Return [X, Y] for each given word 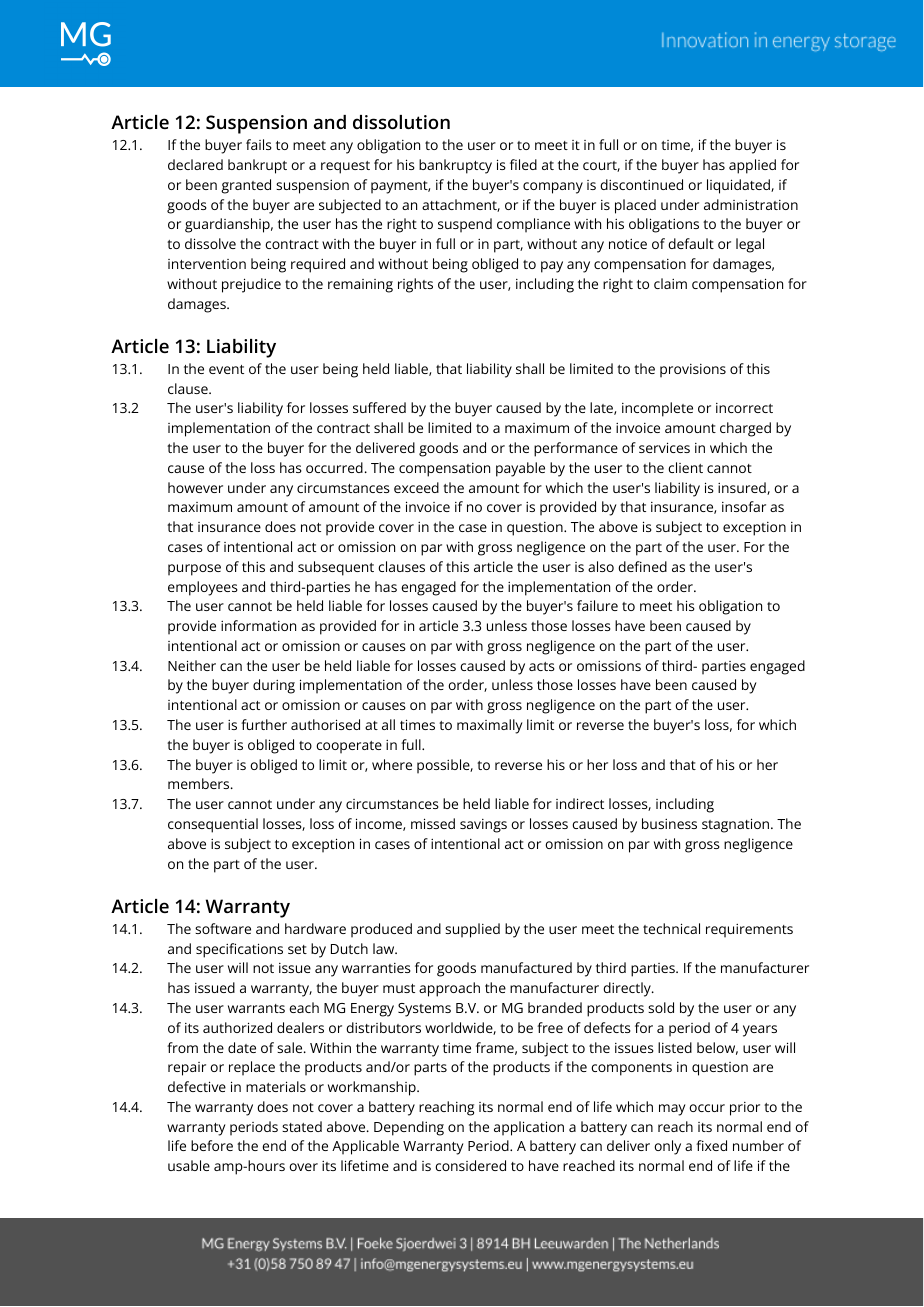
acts [542, 666]
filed [523, 164]
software [223, 928]
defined [642, 566]
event [226, 369]
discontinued [641, 184]
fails [259, 144]
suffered [379, 407]
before [212, 1145]
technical [671, 928]
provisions [693, 371]
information [258, 625]
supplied [472, 930]
